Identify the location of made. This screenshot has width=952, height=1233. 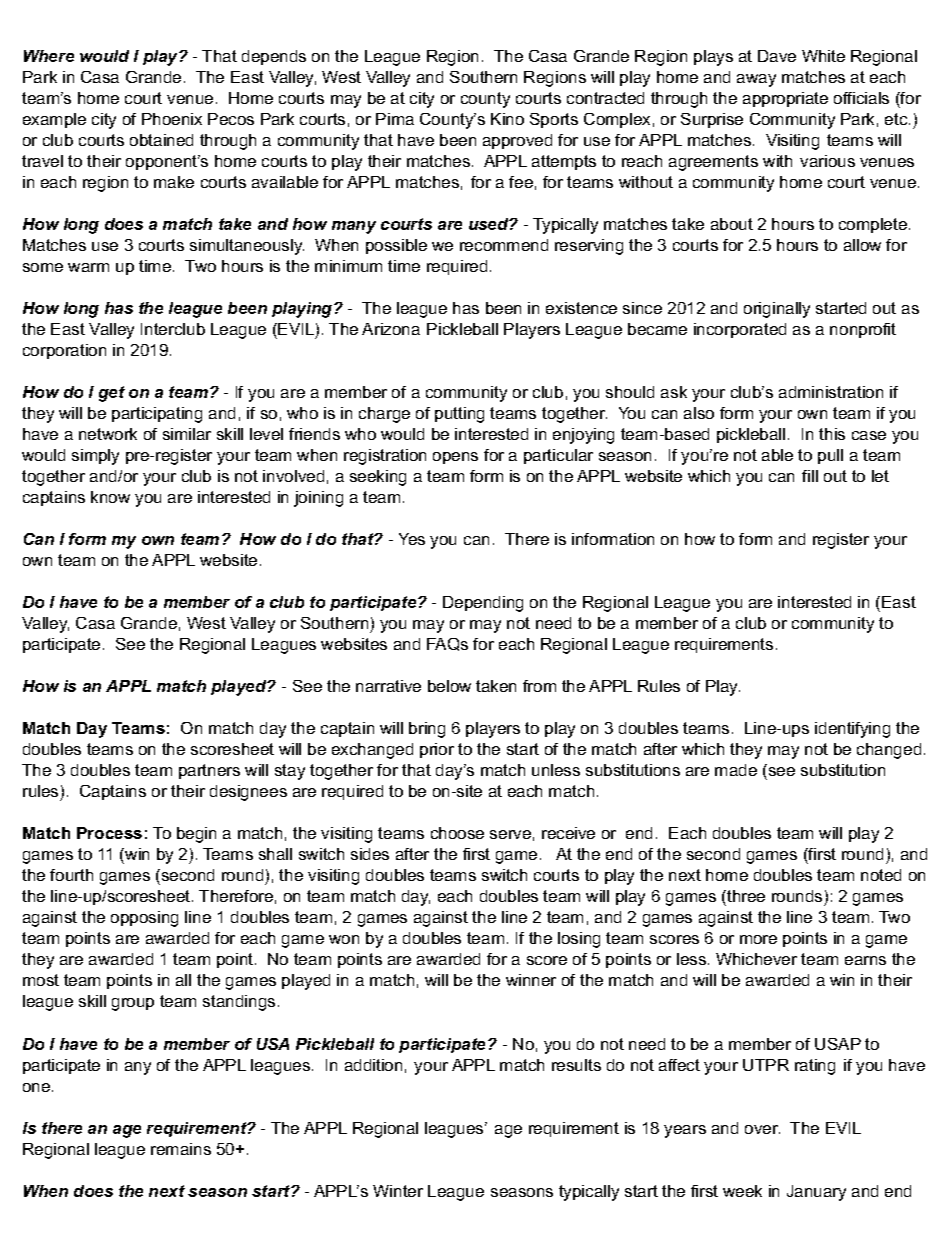
(736, 770).
